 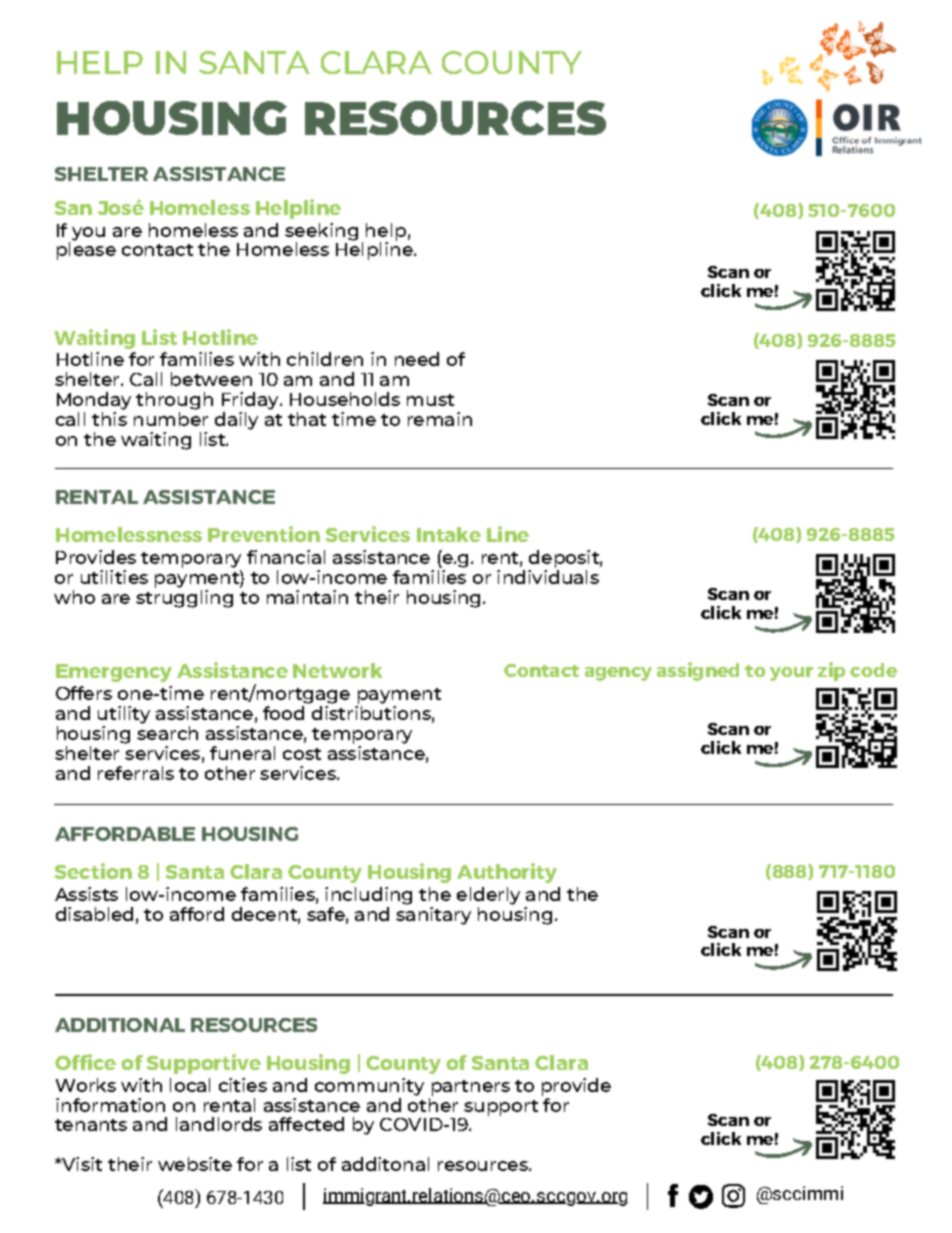 What do you see at coordinates (507, 873) in the document?
I see `Authority` at bounding box center [507, 873].
